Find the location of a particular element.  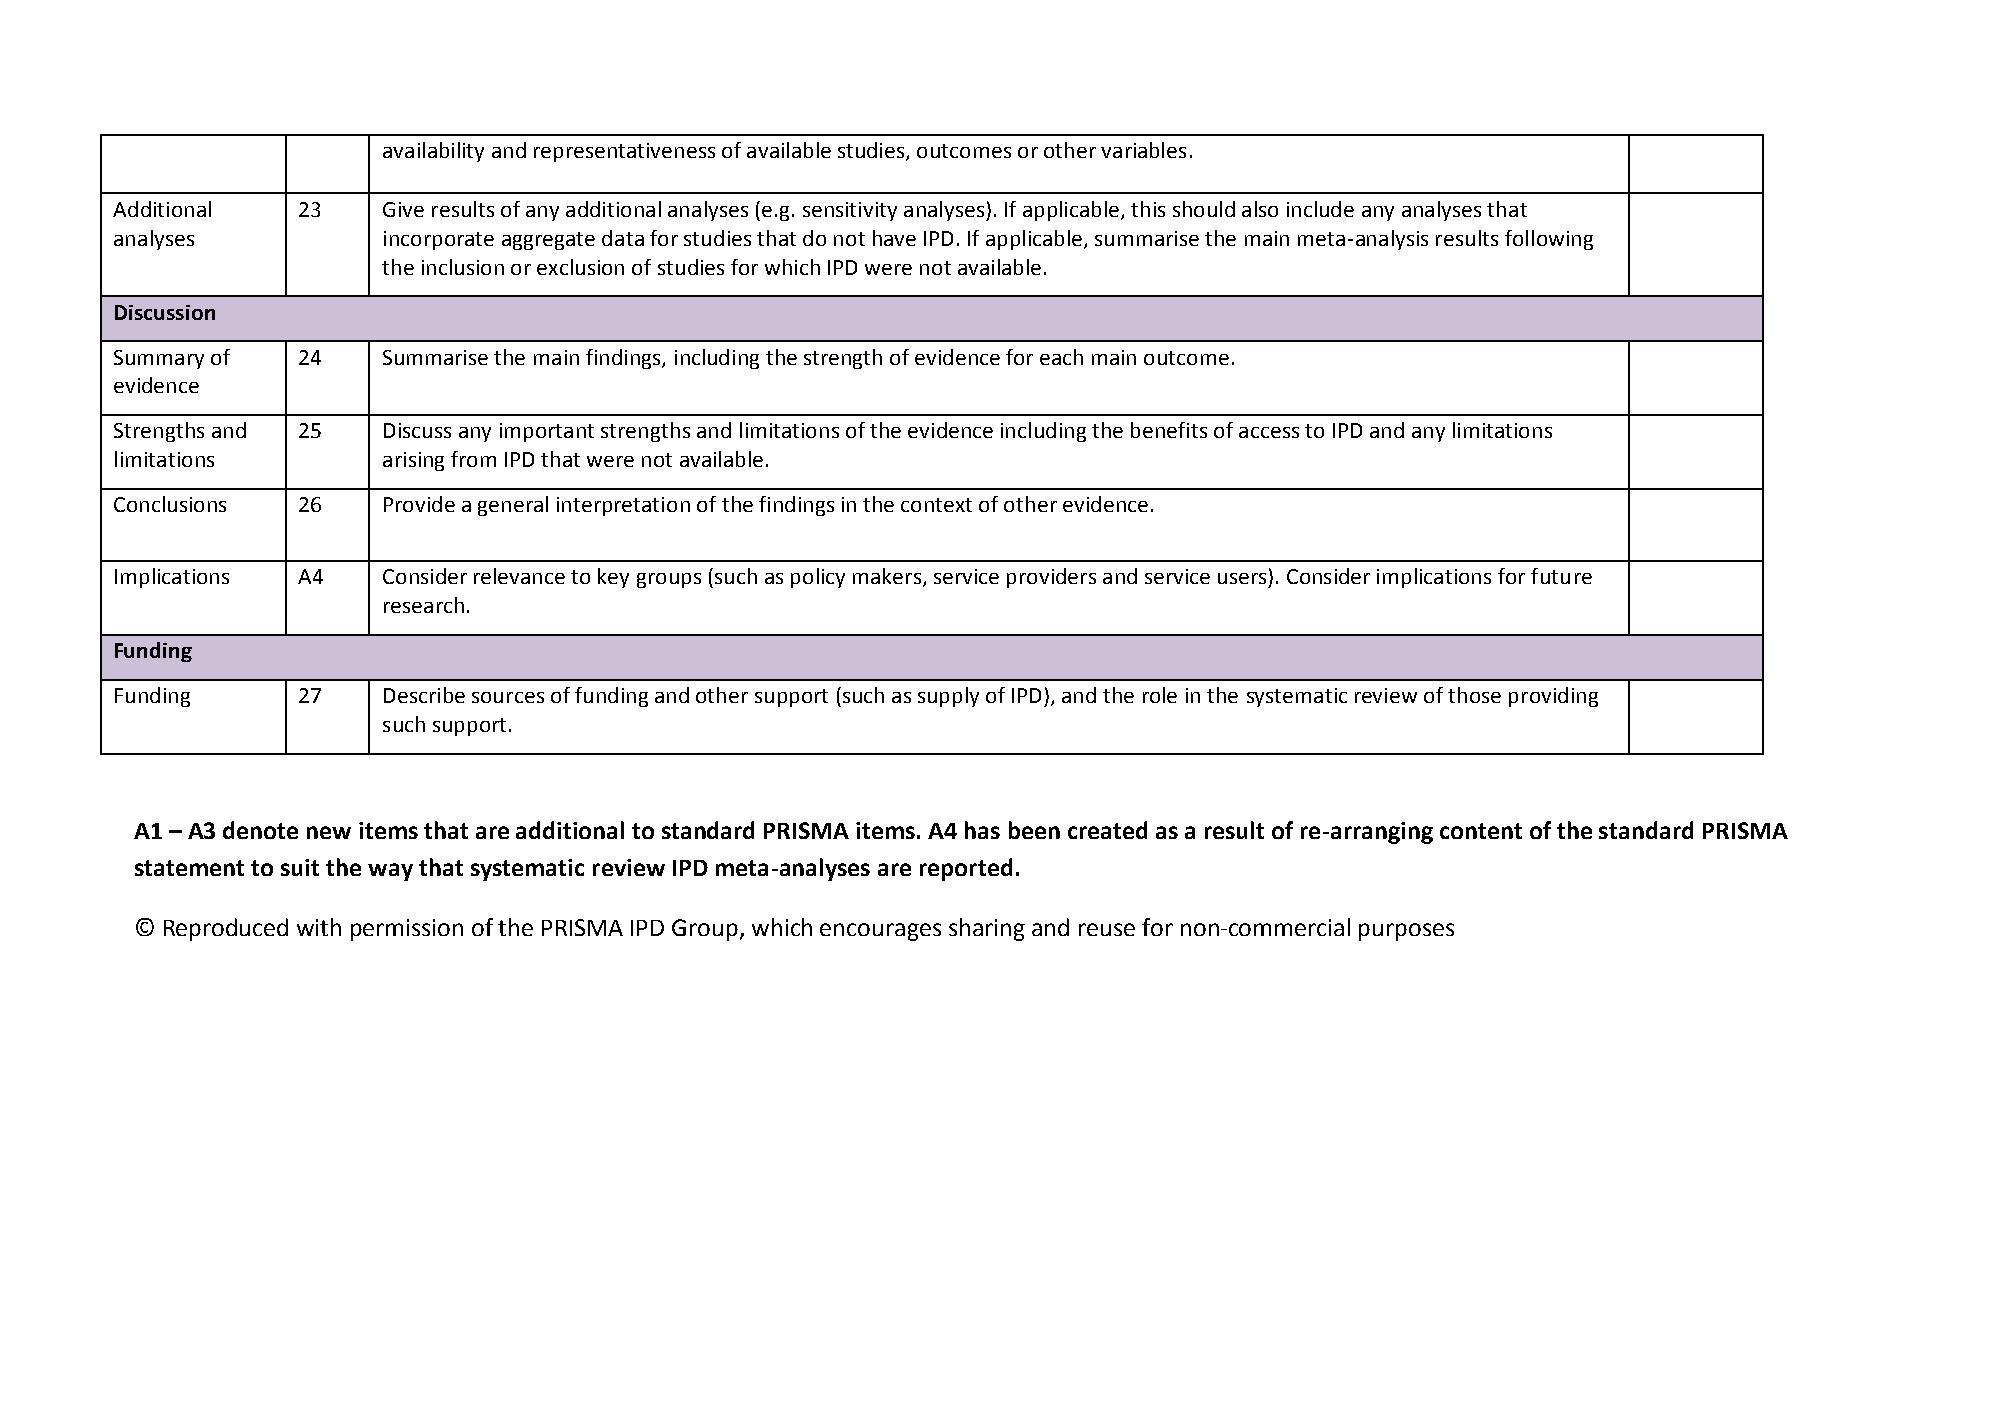

availability is located at coordinates (433, 152).
